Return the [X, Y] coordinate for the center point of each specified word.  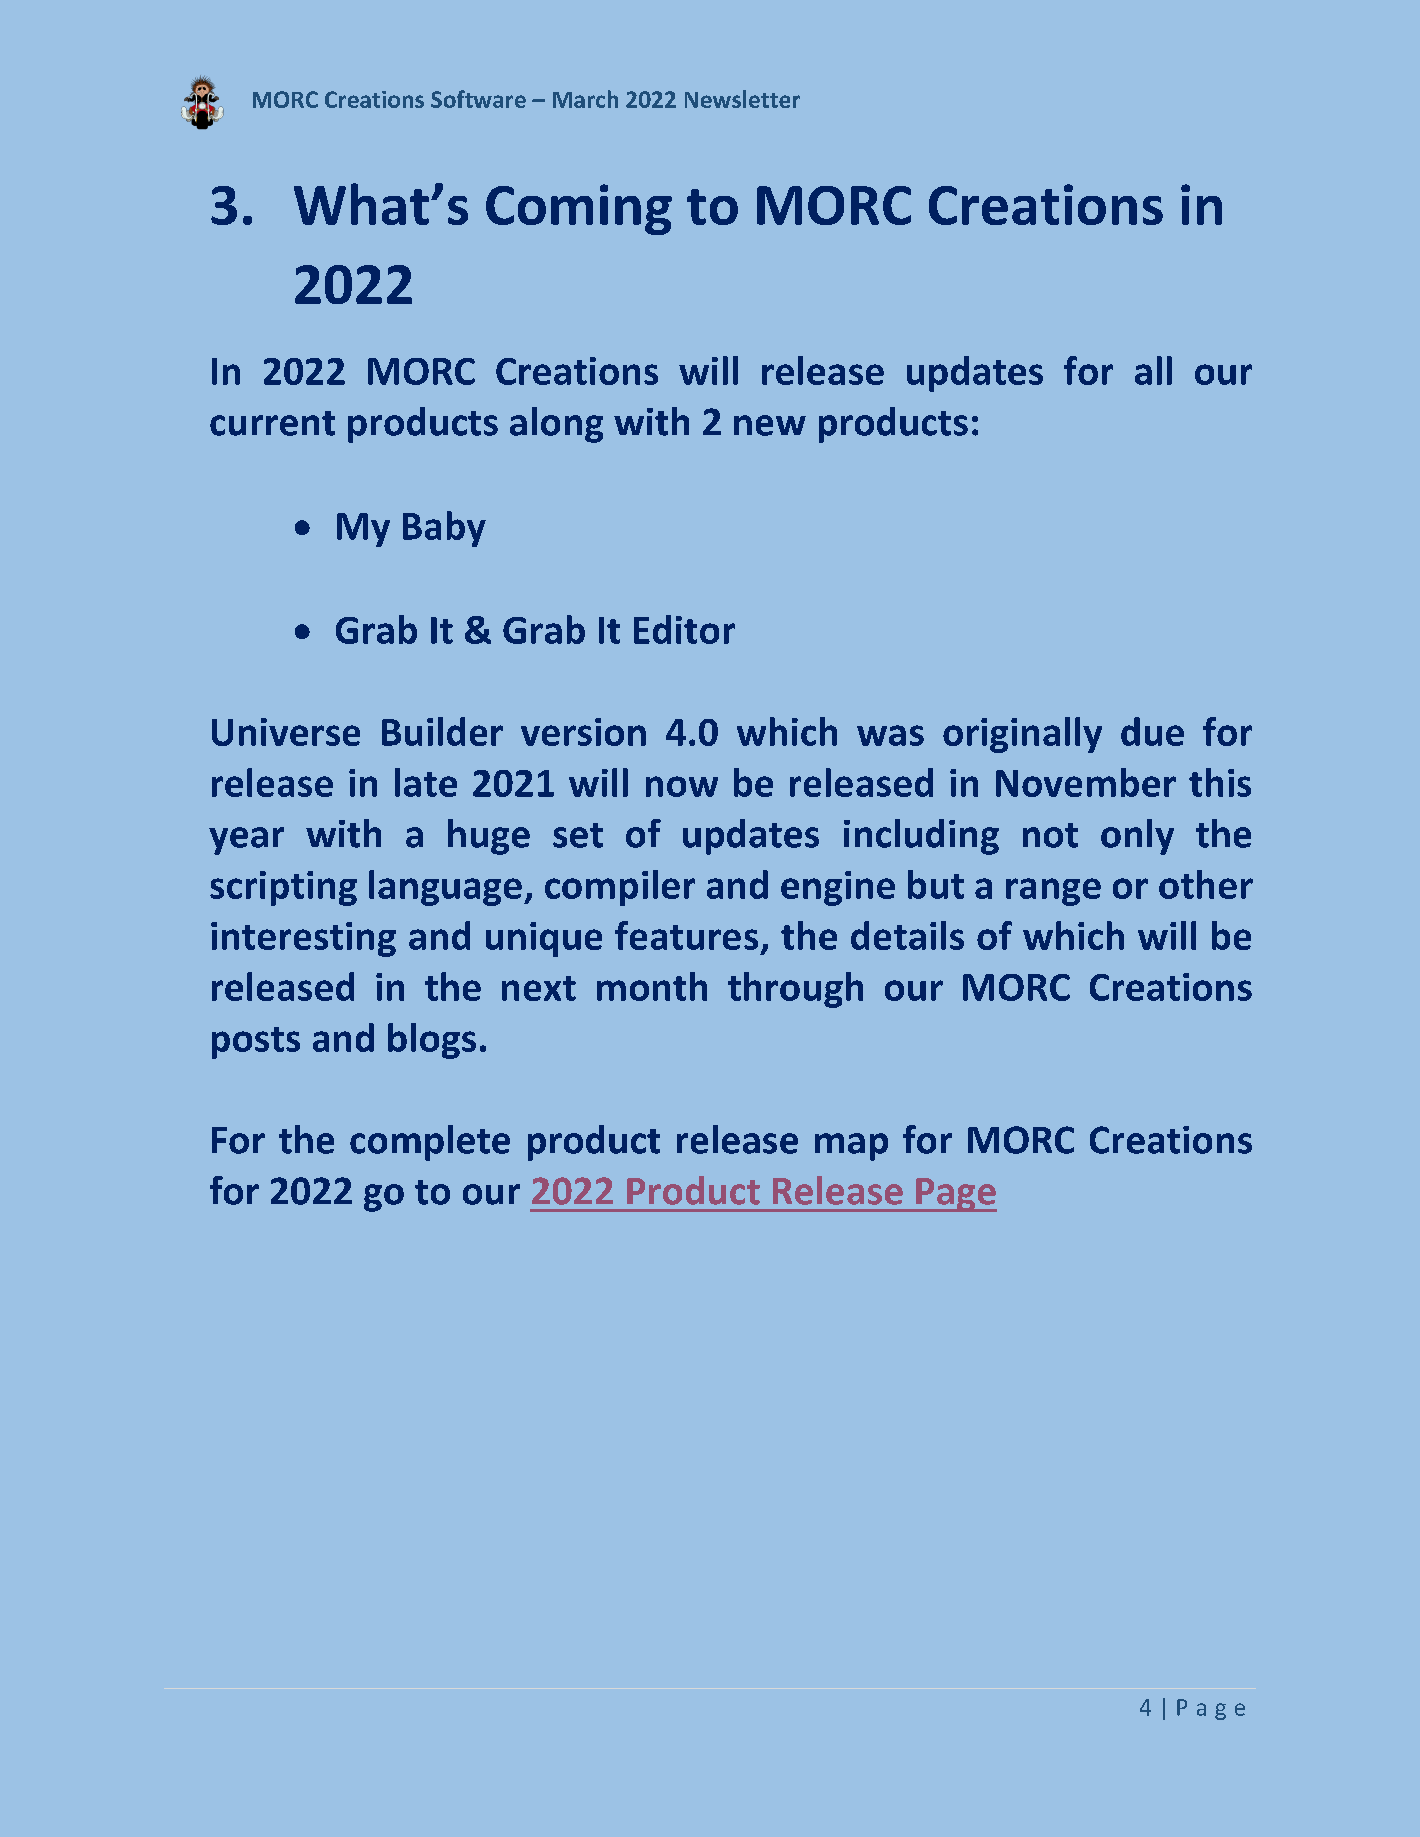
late [426, 782]
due [1152, 731]
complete [430, 1143]
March [585, 99]
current [272, 423]
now [682, 786]
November [1086, 782]
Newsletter [742, 99]
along [556, 425]
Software [478, 99]
